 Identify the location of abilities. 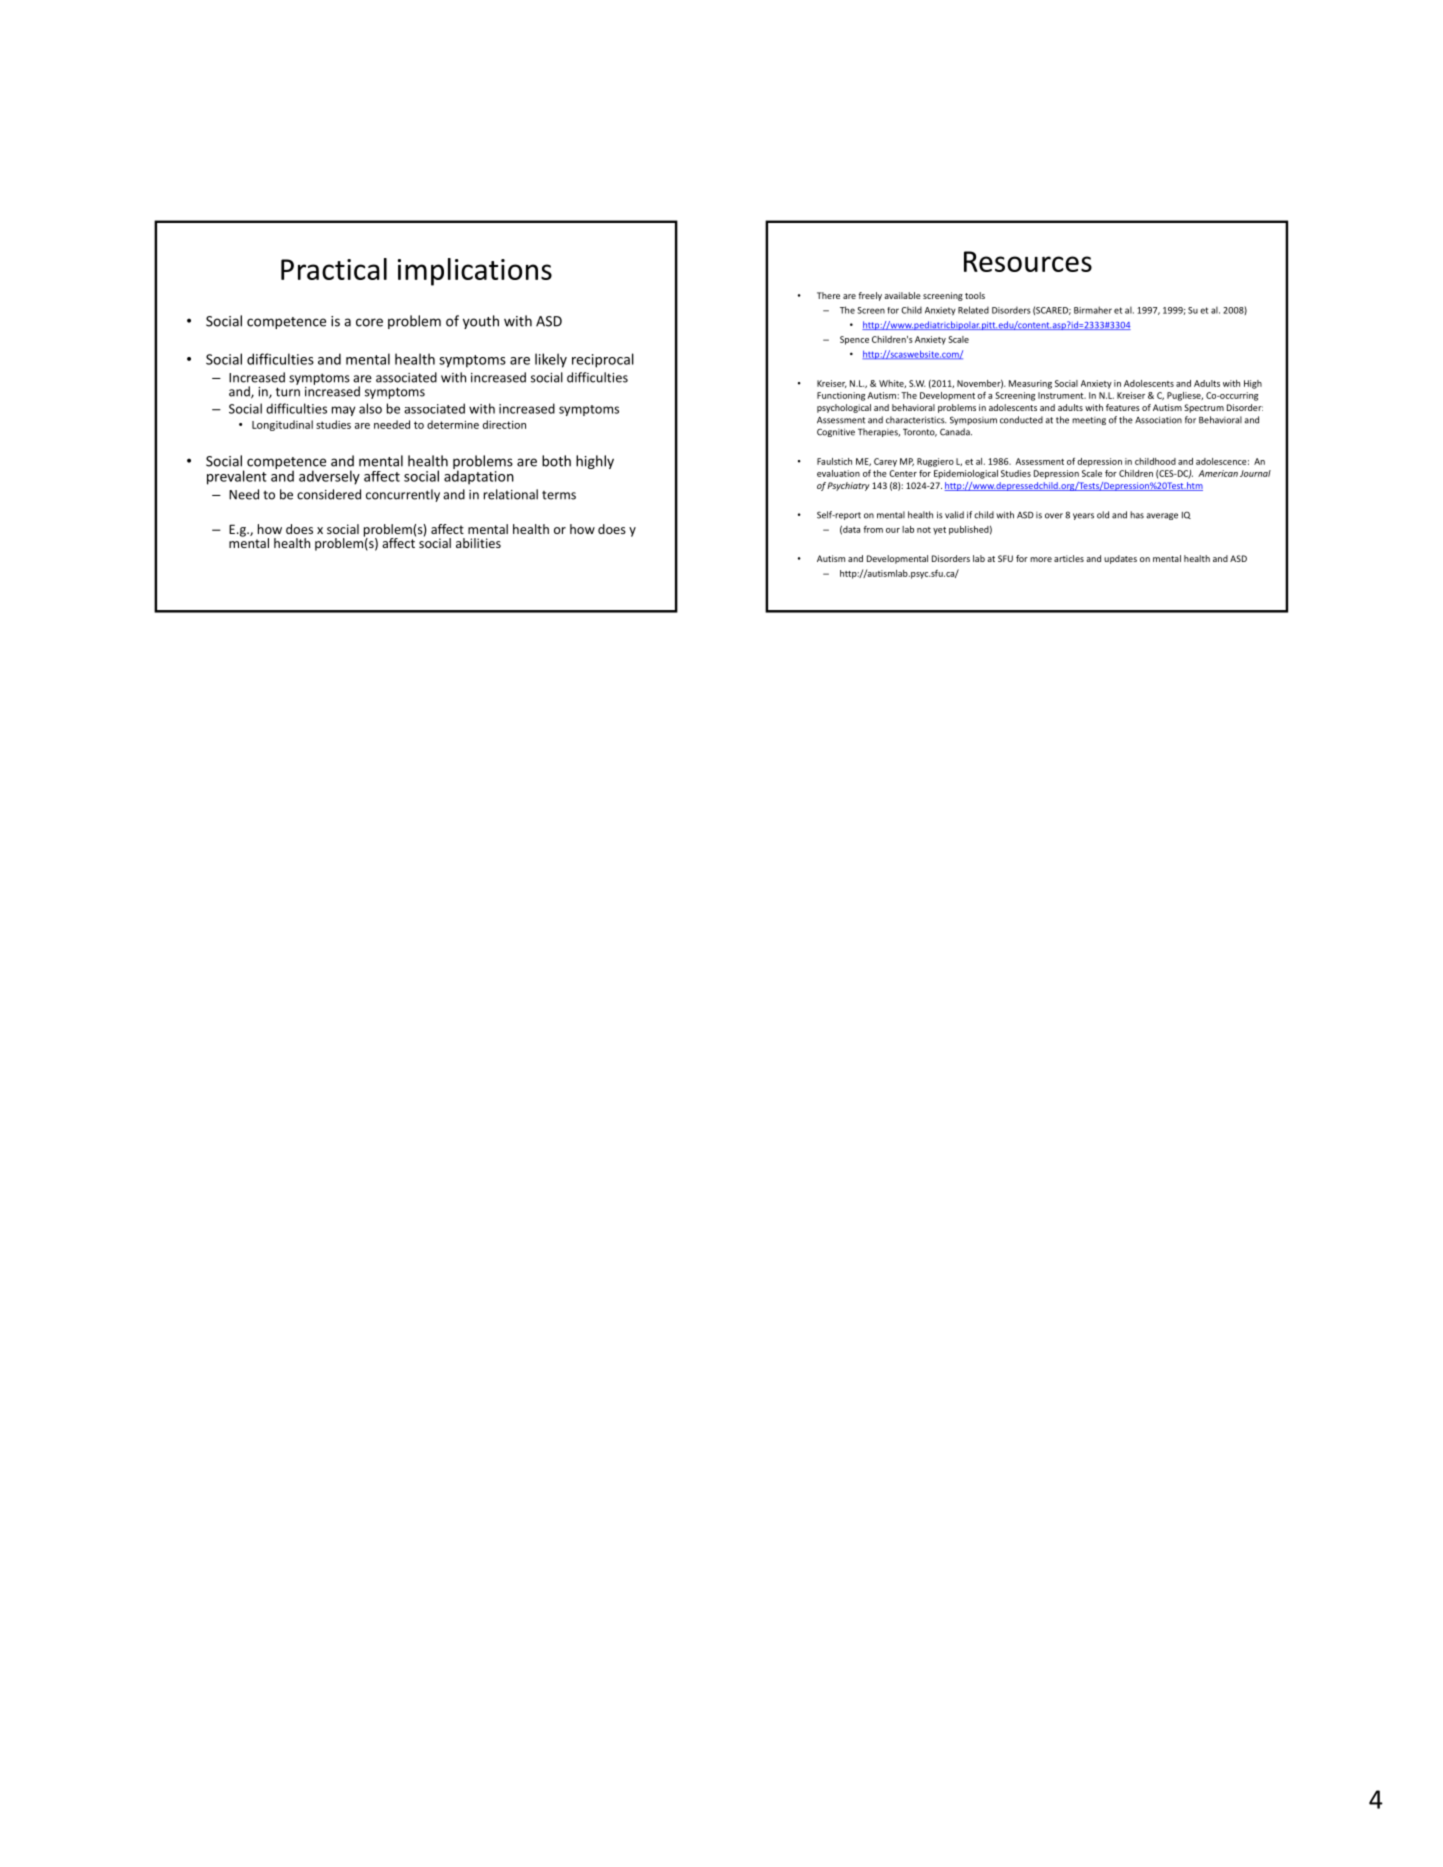
(478, 543).
